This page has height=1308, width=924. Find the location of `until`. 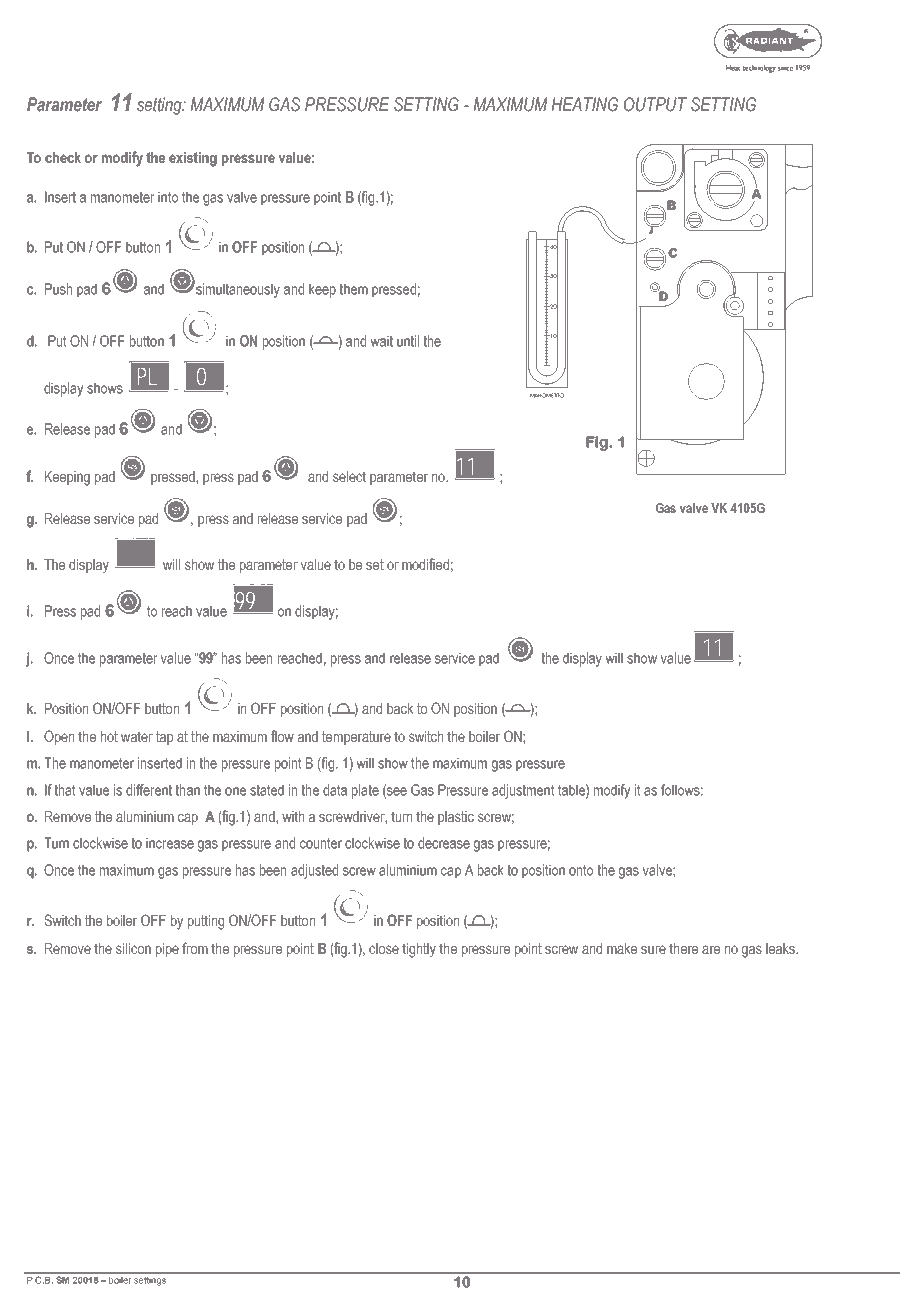

until is located at coordinates (408, 341).
